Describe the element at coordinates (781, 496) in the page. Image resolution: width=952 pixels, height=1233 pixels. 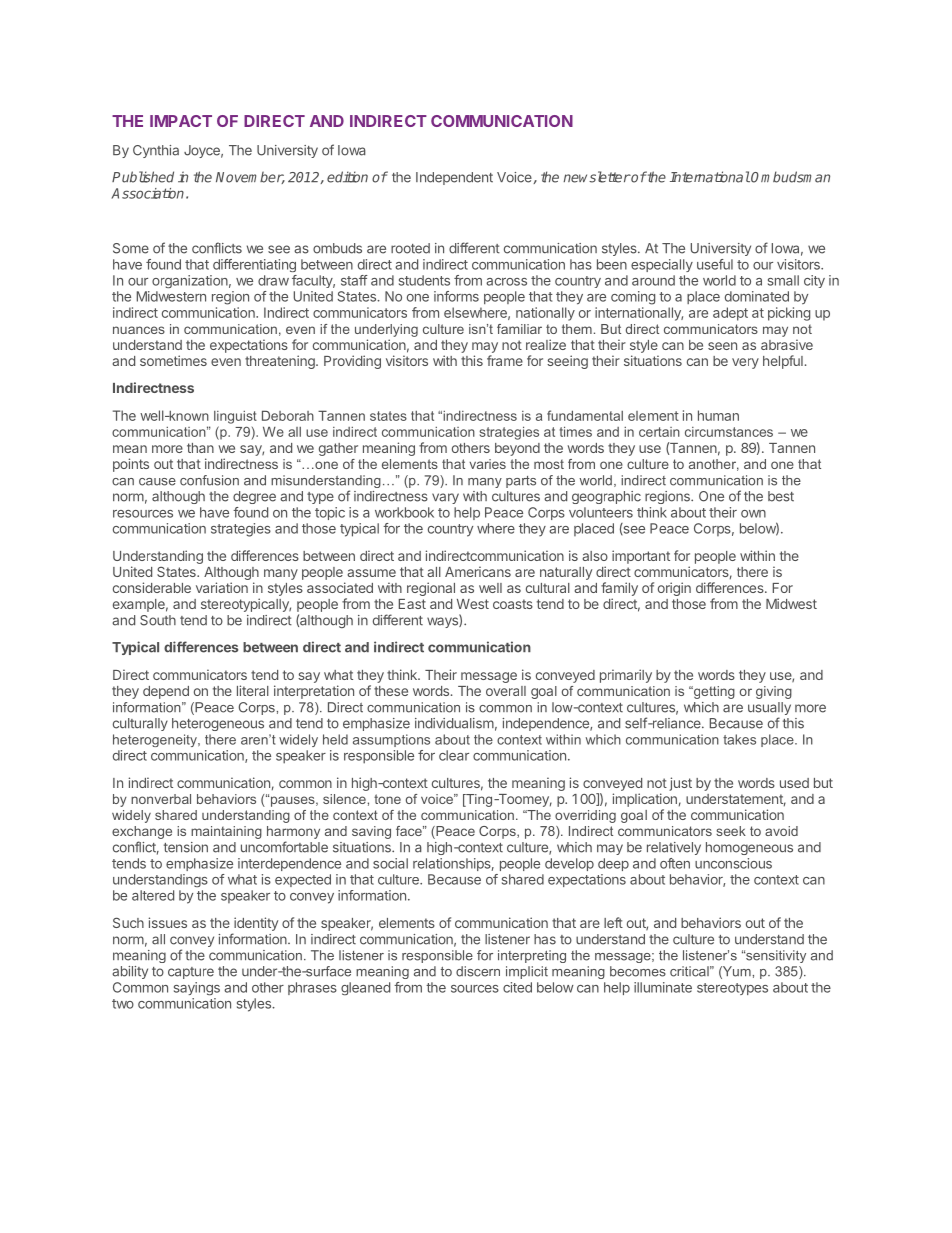
I see `best` at that location.
